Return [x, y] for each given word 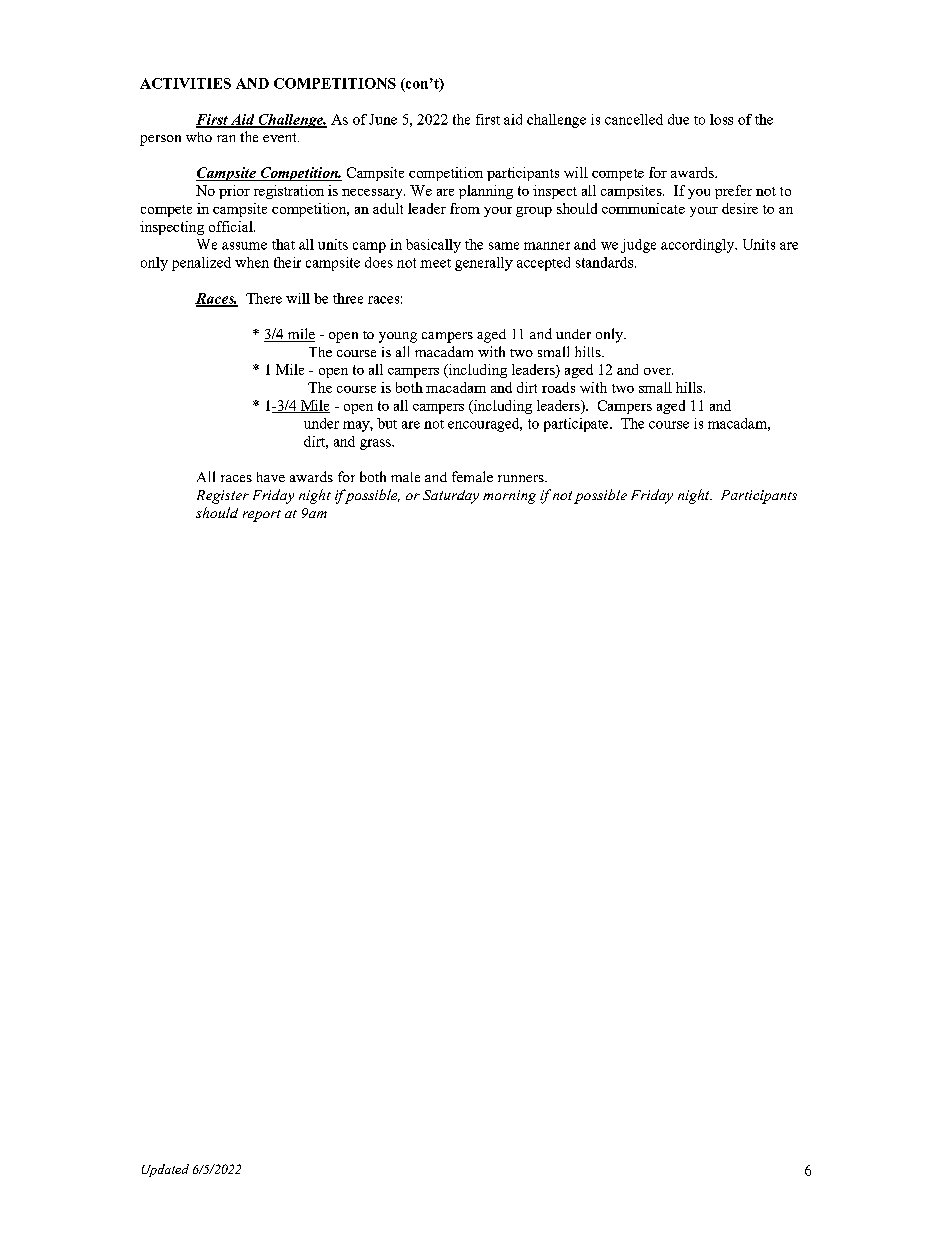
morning [509, 497]
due [678, 119]
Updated [165, 1170]
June [383, 119]
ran [226, 138]
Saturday [451, 497]
